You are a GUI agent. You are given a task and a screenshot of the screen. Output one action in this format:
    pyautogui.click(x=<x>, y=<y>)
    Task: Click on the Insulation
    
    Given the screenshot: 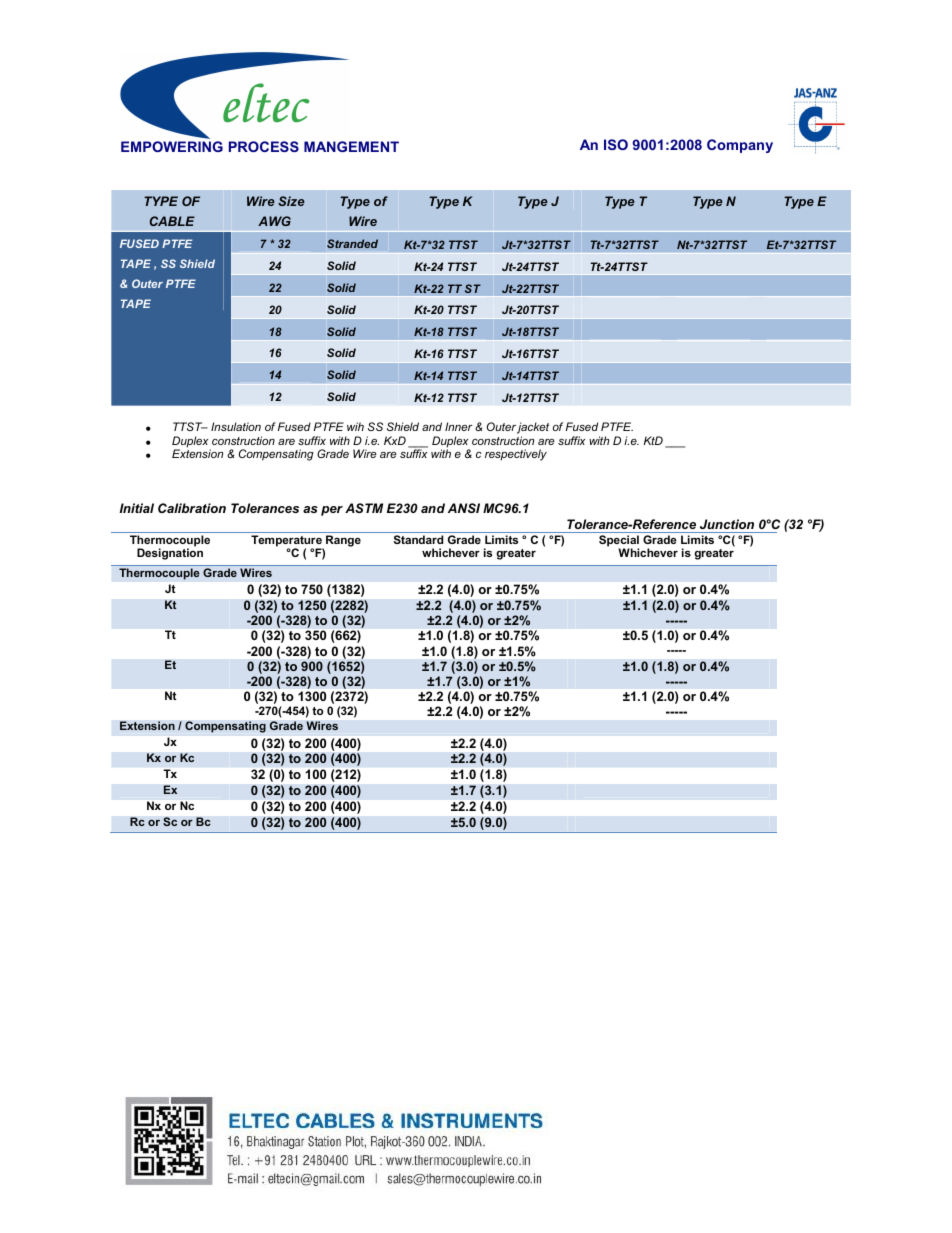 What is the action you would take?
    pyautogui.click(x=236, y=426)
